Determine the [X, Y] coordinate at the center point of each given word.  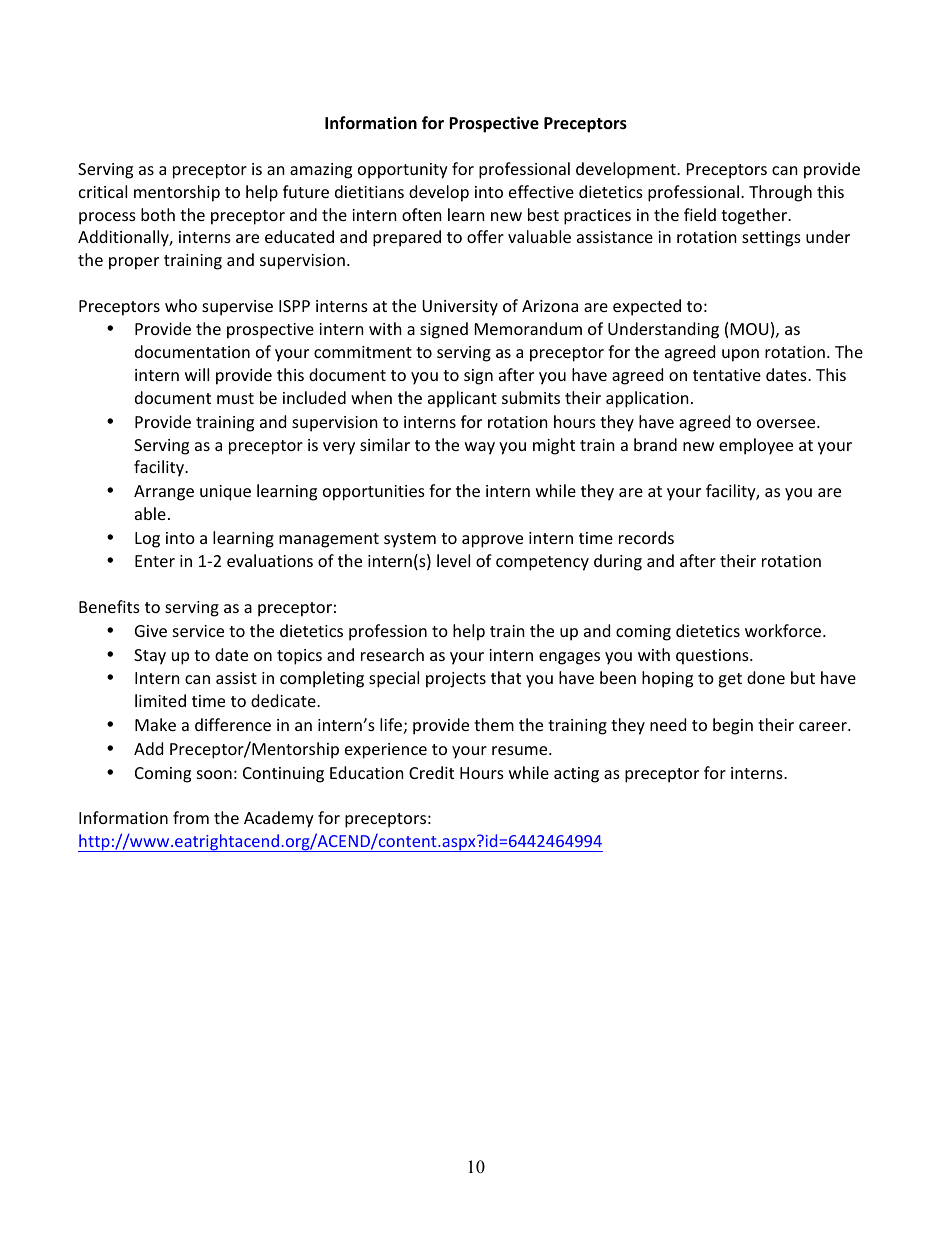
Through [780, 193]
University [460, 308]
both [158, 214]
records [646, 537]
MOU [749, 329]
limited [160, 700]
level [453, 560]
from [191, 817]
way [480, 448]
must [235, 398]
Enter [155, 561]
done [766, 677]
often [422, 214]
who [181, 305]
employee [756, 446]
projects [456, 680]
